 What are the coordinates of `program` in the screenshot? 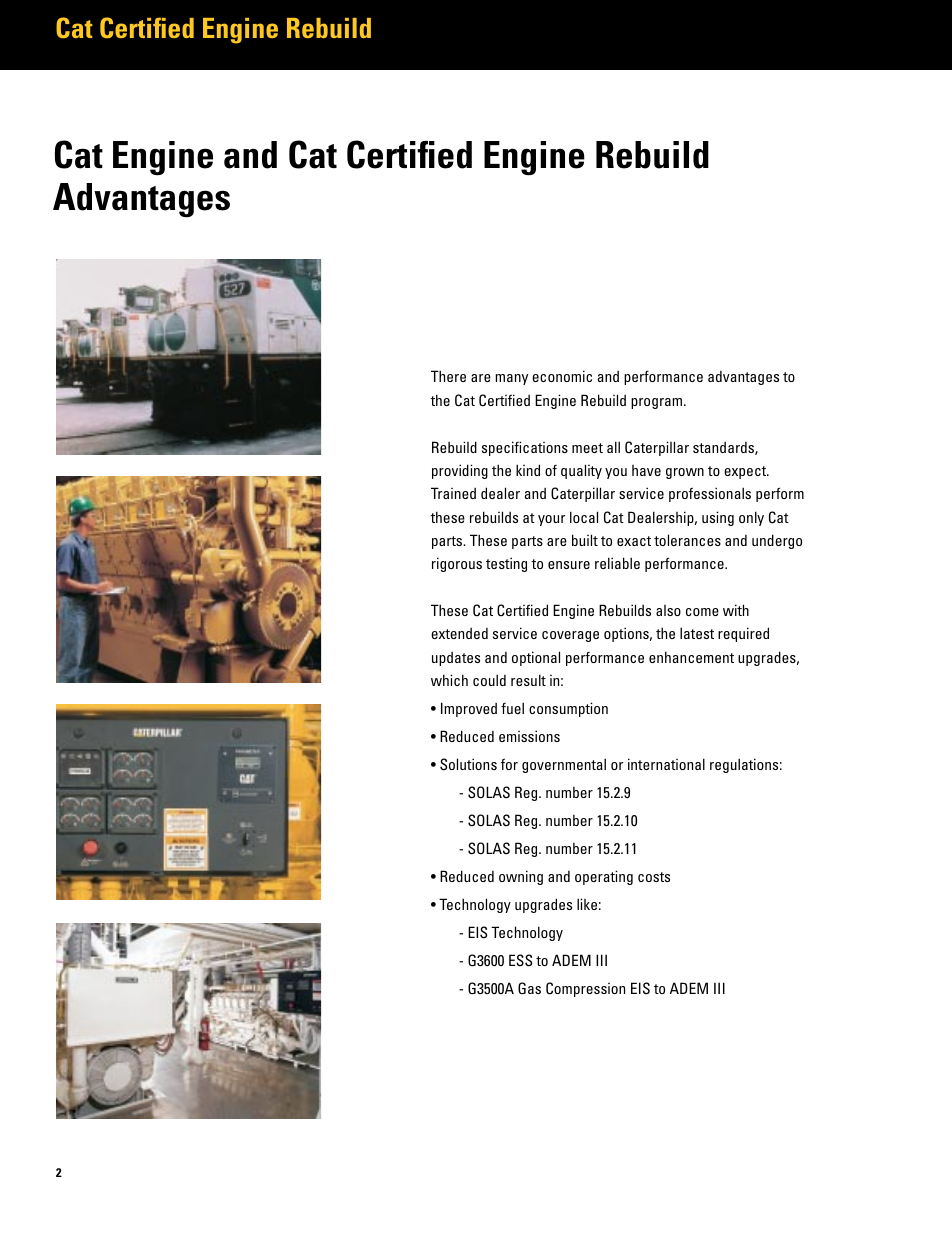 It's located at (658, 403).
